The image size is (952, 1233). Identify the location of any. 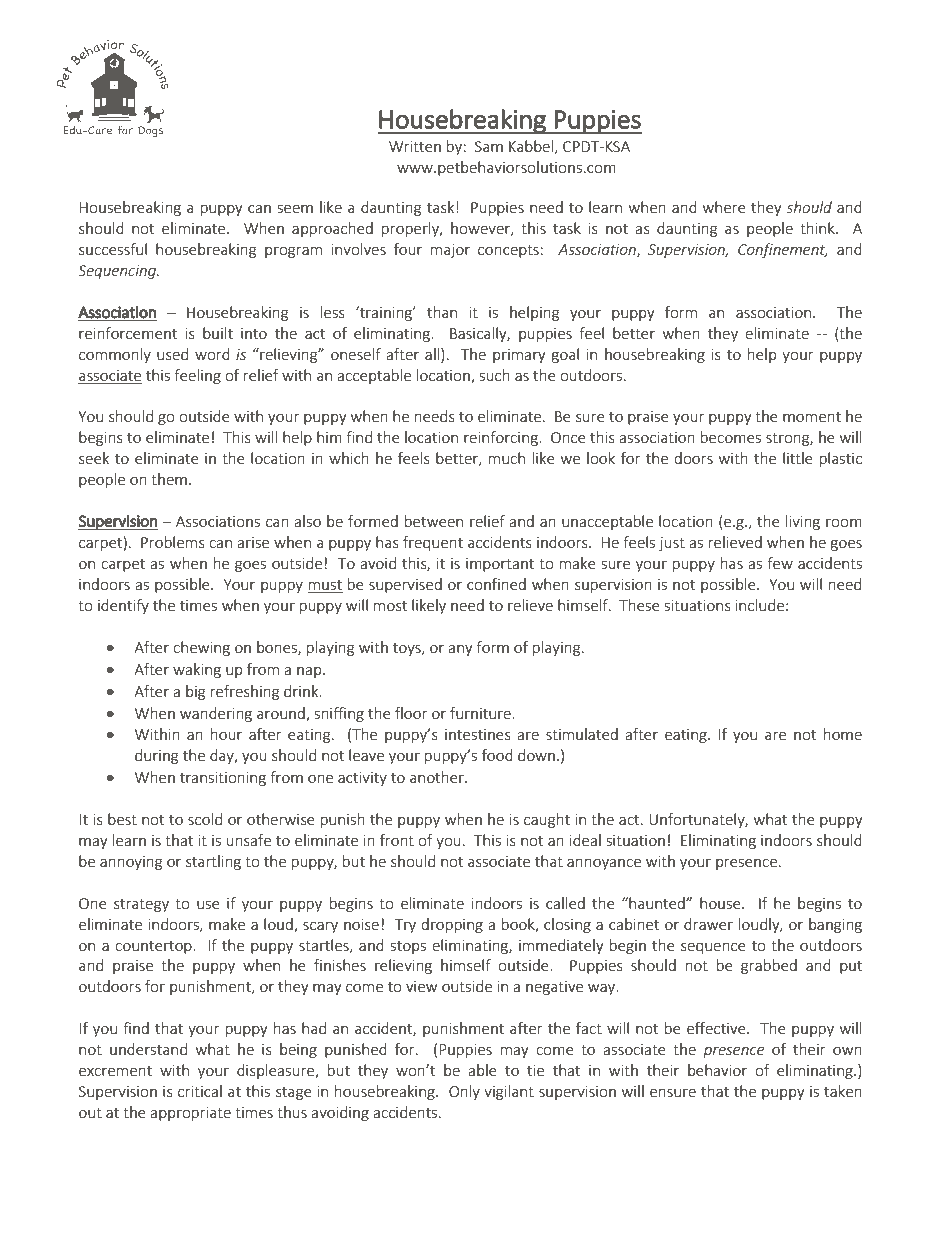
(460, 650).
